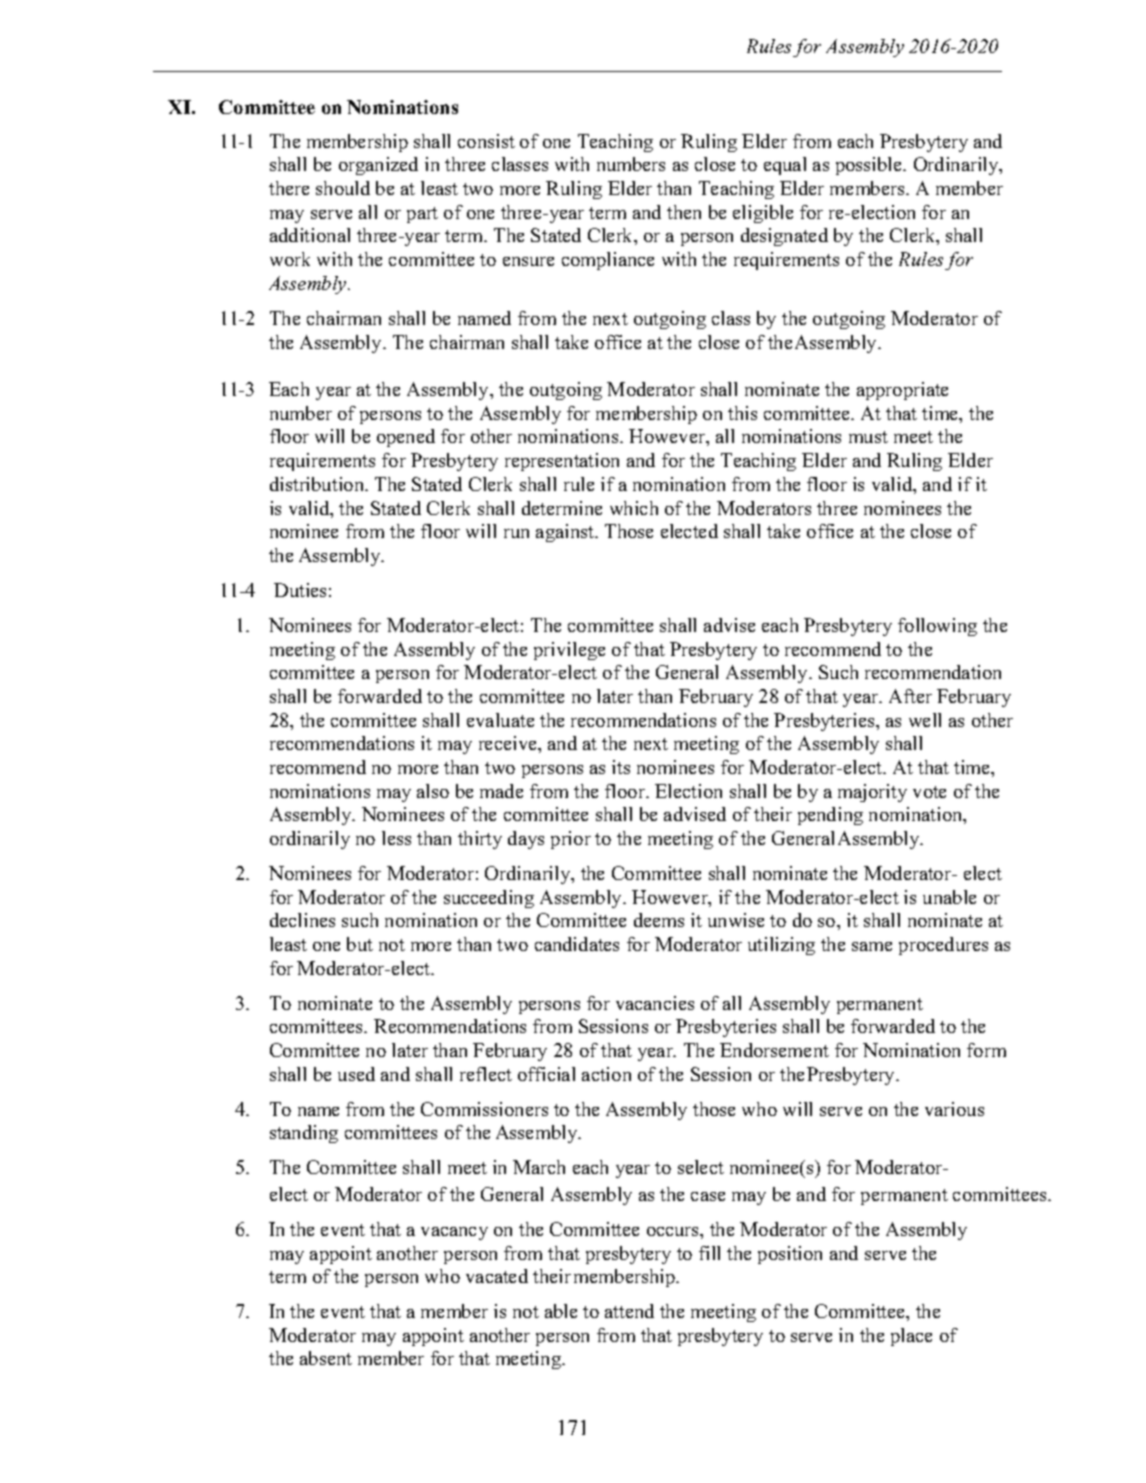  What do you see at coordinates (326, 1358) in the screenshot?
I see `absent` at bounding box center [326, 1358].
